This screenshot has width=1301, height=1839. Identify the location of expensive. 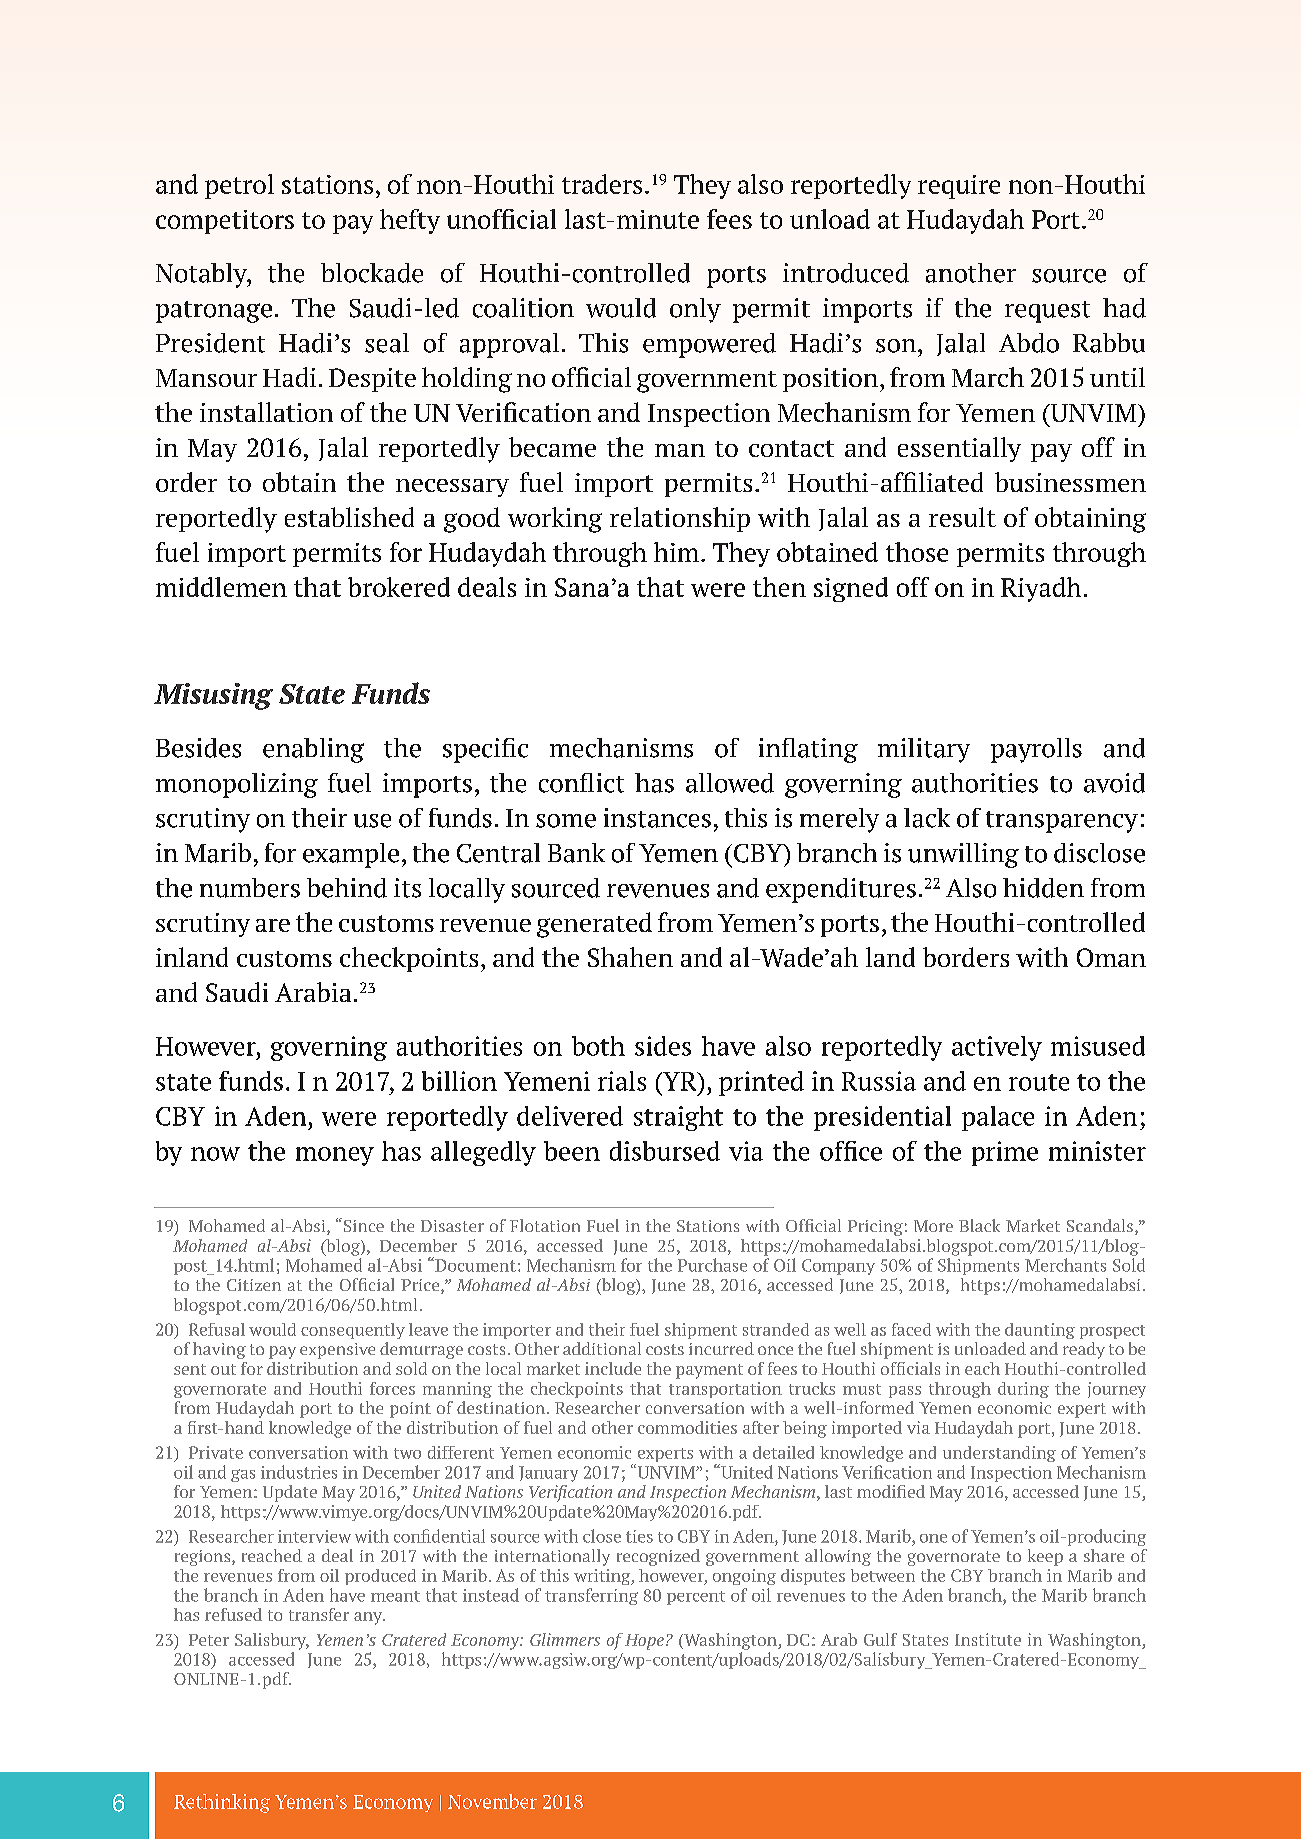
(337, 1351).
